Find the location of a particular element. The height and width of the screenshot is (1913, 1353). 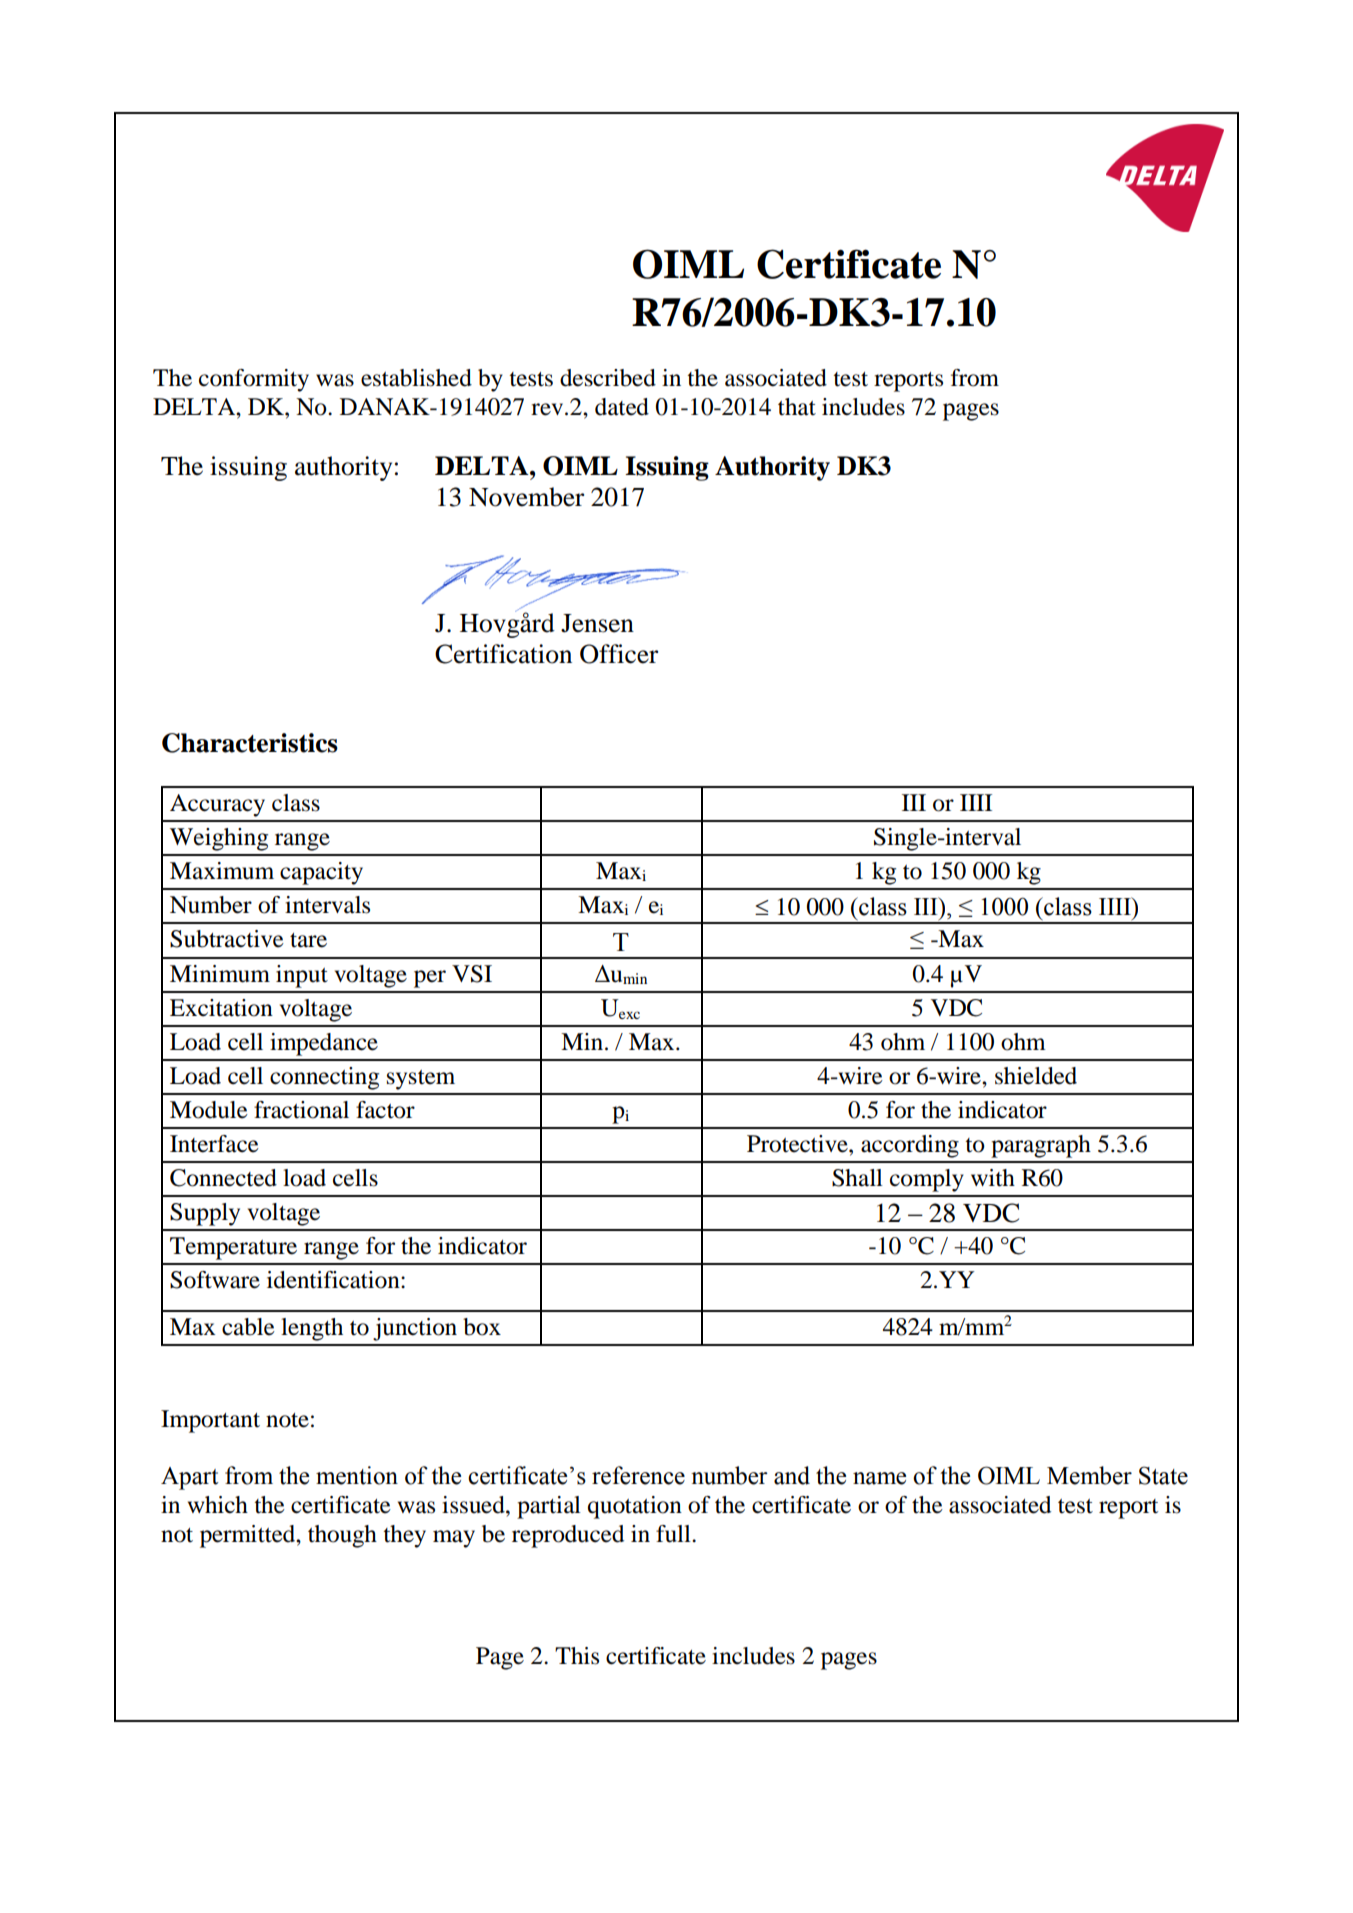

shielded is located at coordinates (1036, 1076).
